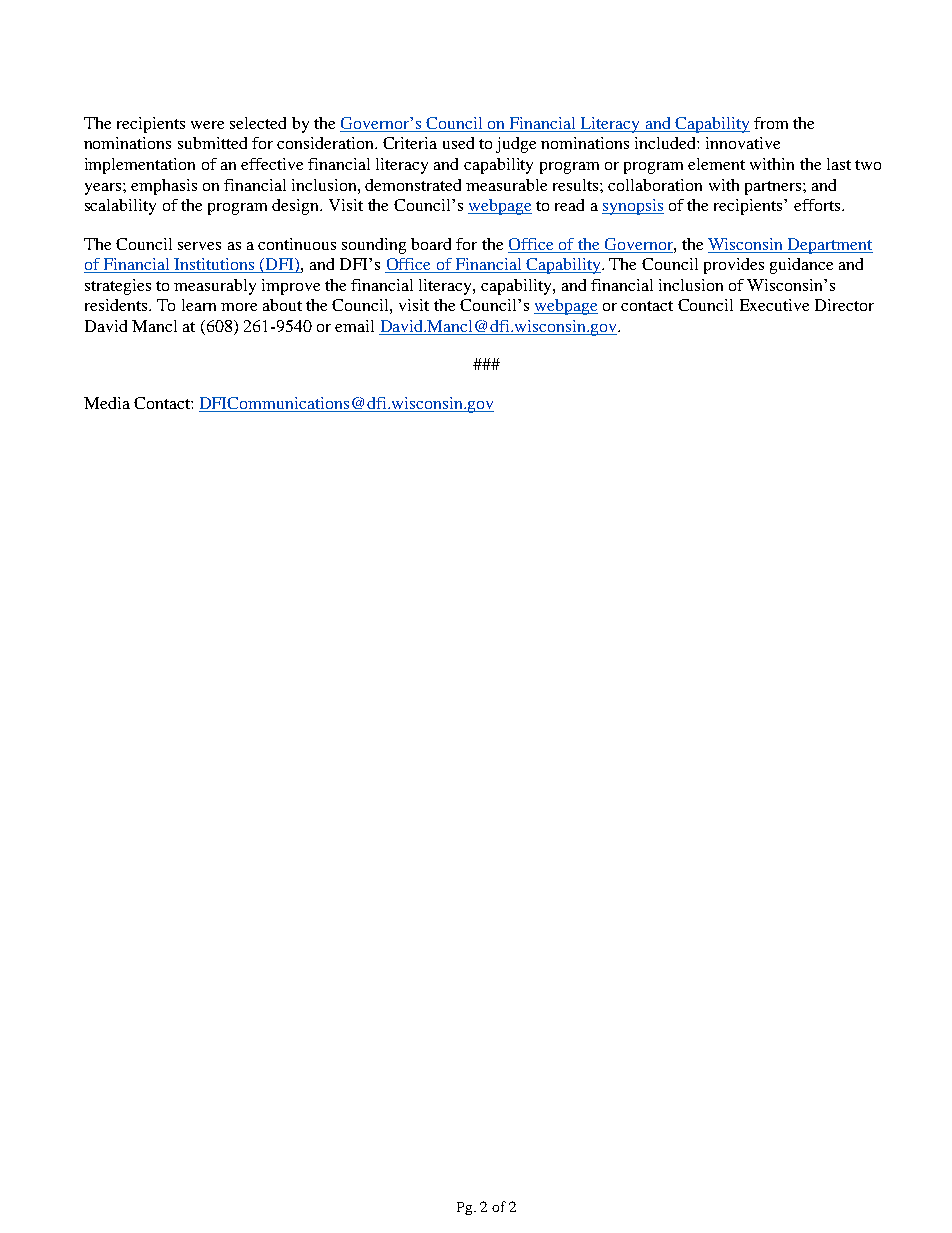  I want to click on measurable, so click(506, 185).
